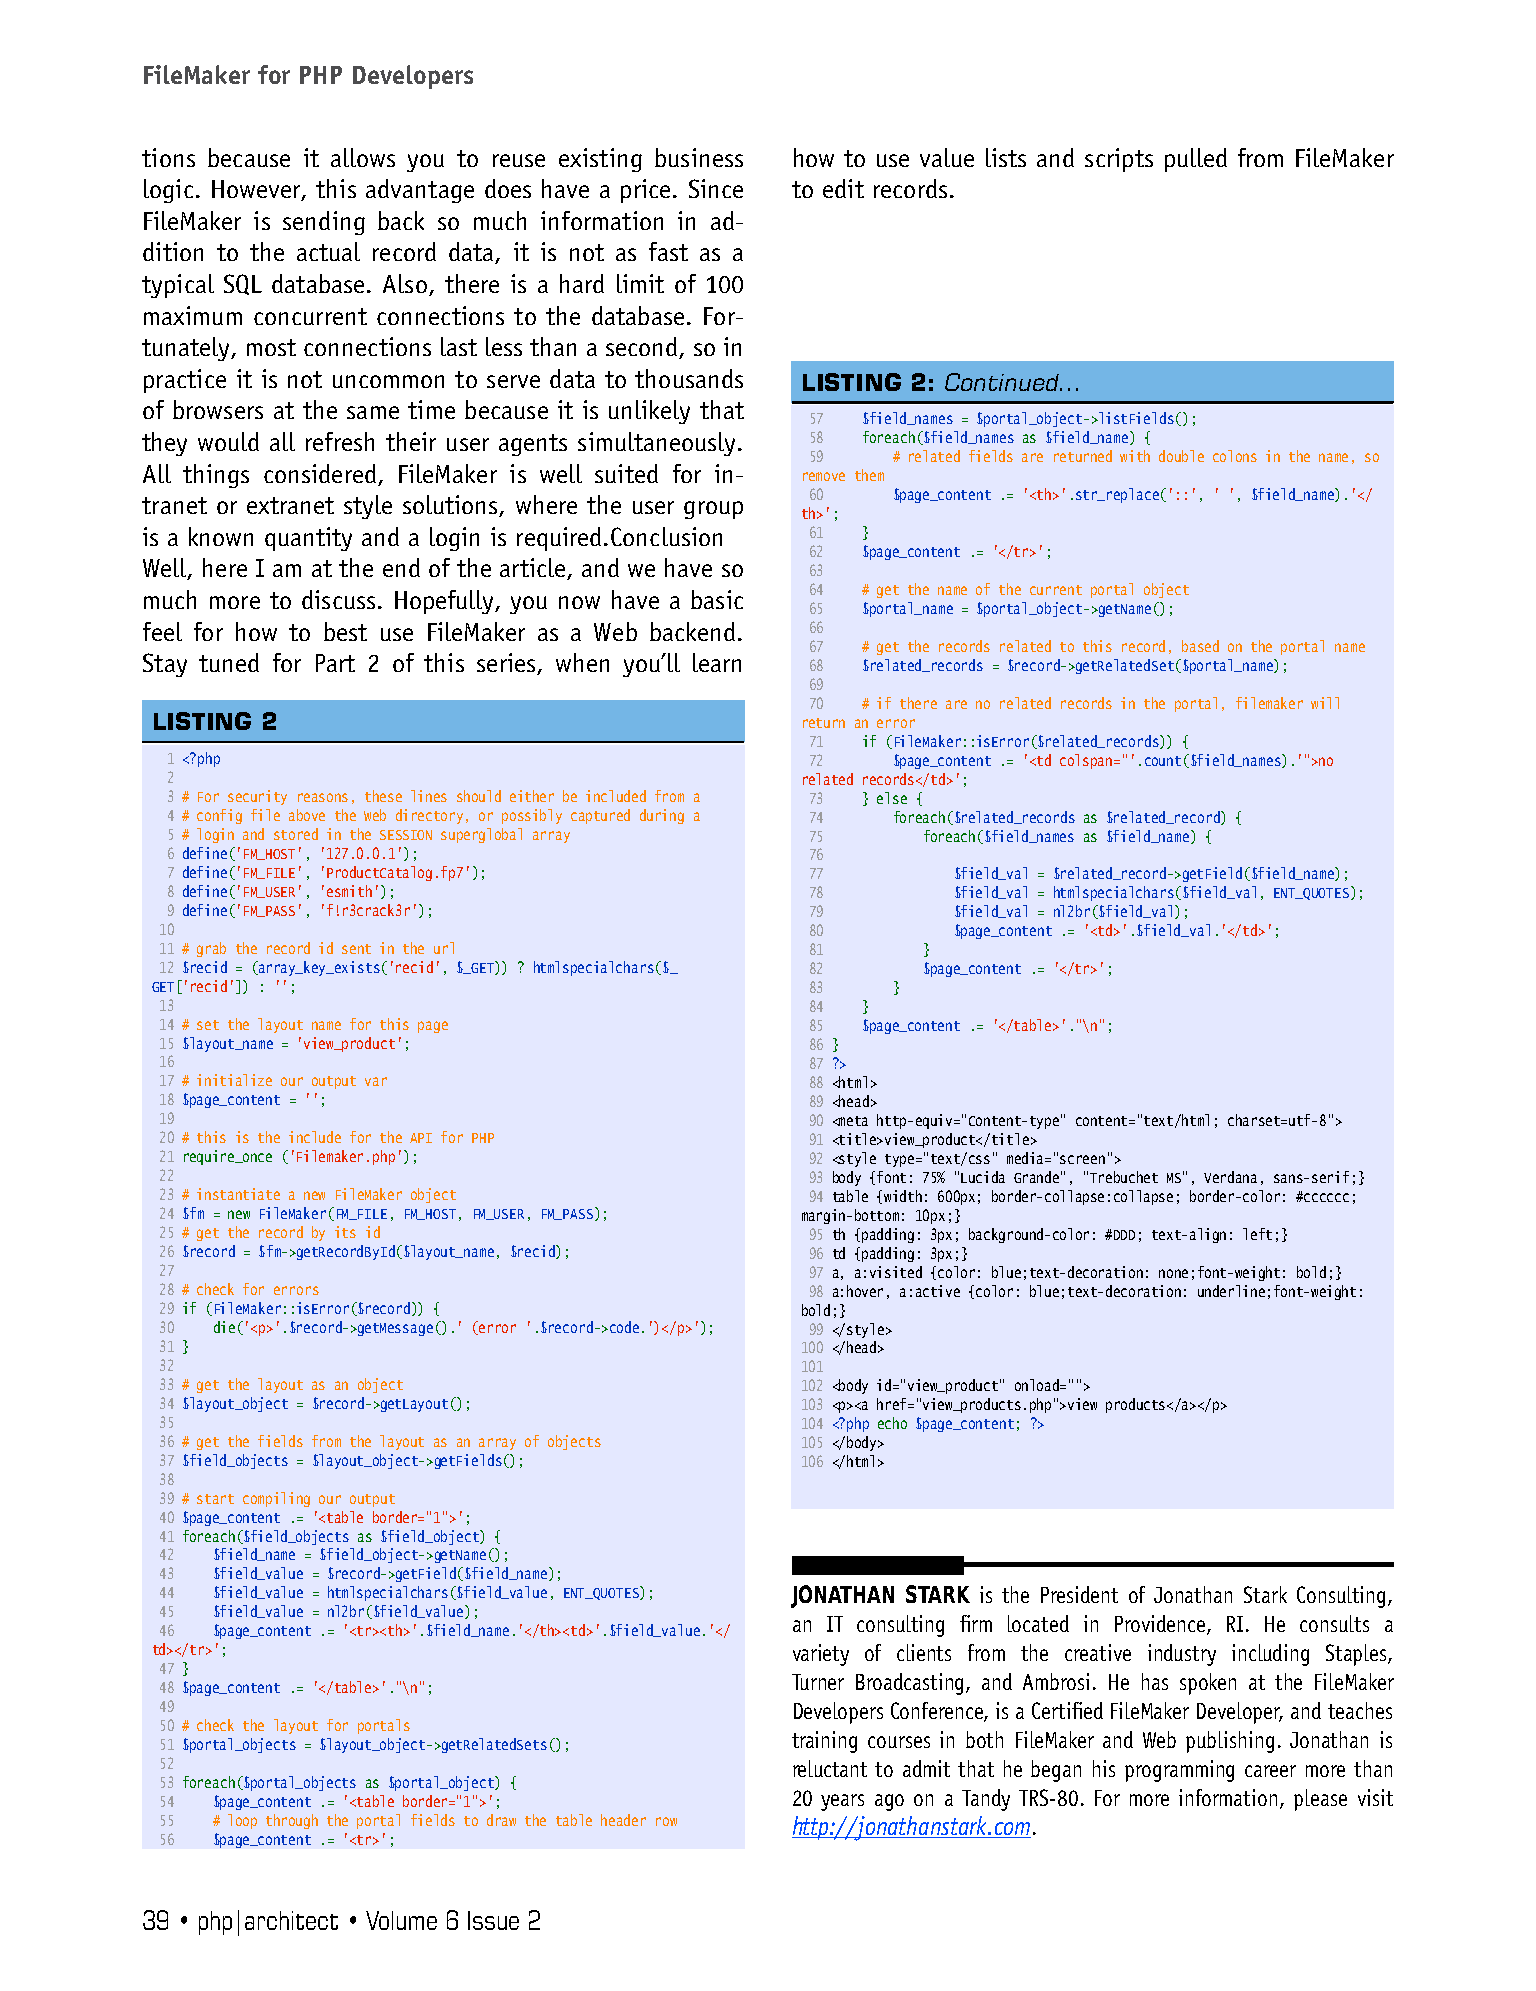  I want to click on Since, so click(716, 188).
